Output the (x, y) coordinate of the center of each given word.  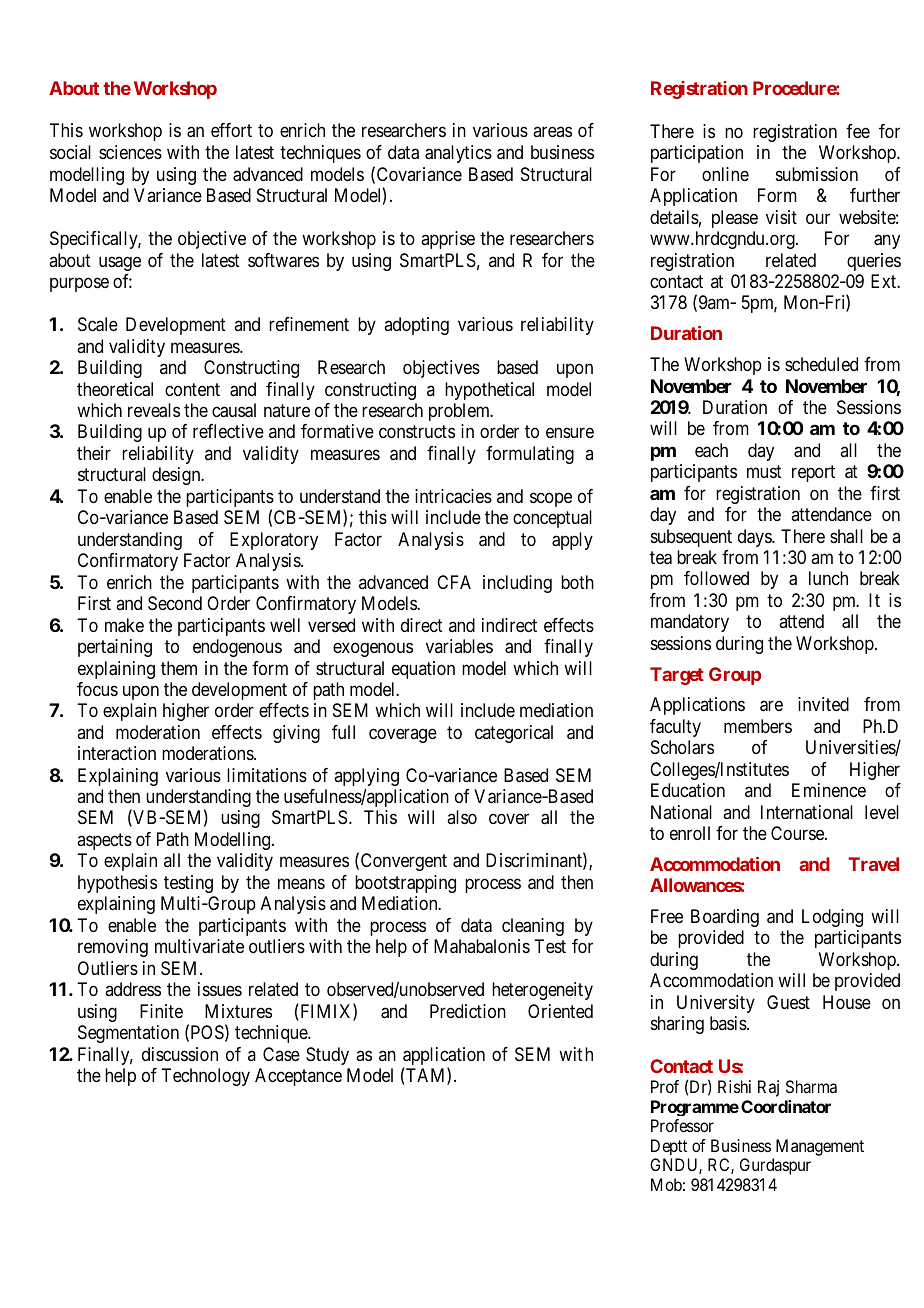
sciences (130, 152)
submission (817, 174)
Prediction (468, 1011)
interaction (117, 753)
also (462, 817)
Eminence (829, 790)
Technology (205, 1077)
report (813, 473)
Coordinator (786, 1106)
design (177, 476)
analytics (458, 154)
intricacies (453, 496)
